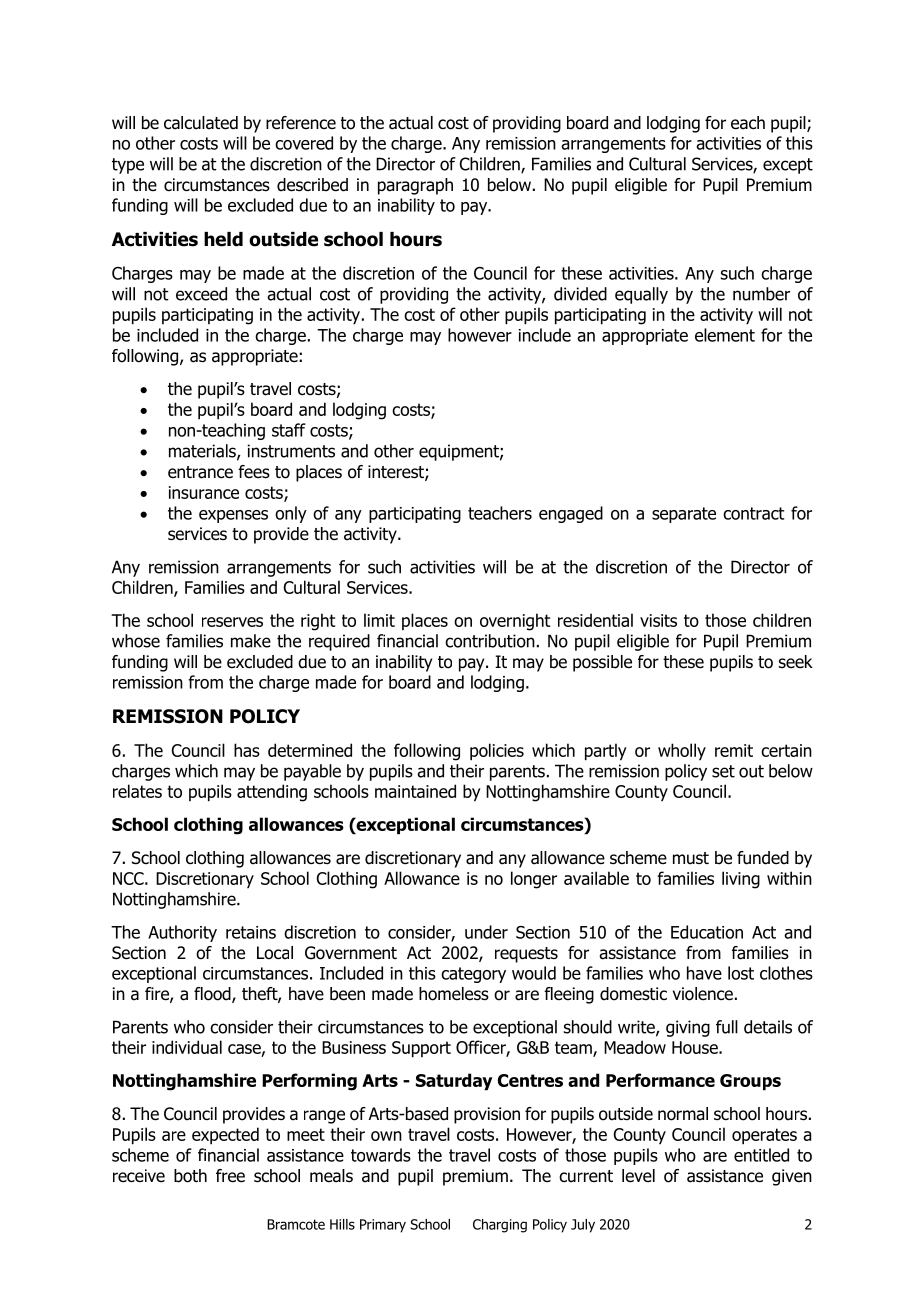  Describe the element at coordinates (415, 186) in the page. I see `paragraph` at that location.
